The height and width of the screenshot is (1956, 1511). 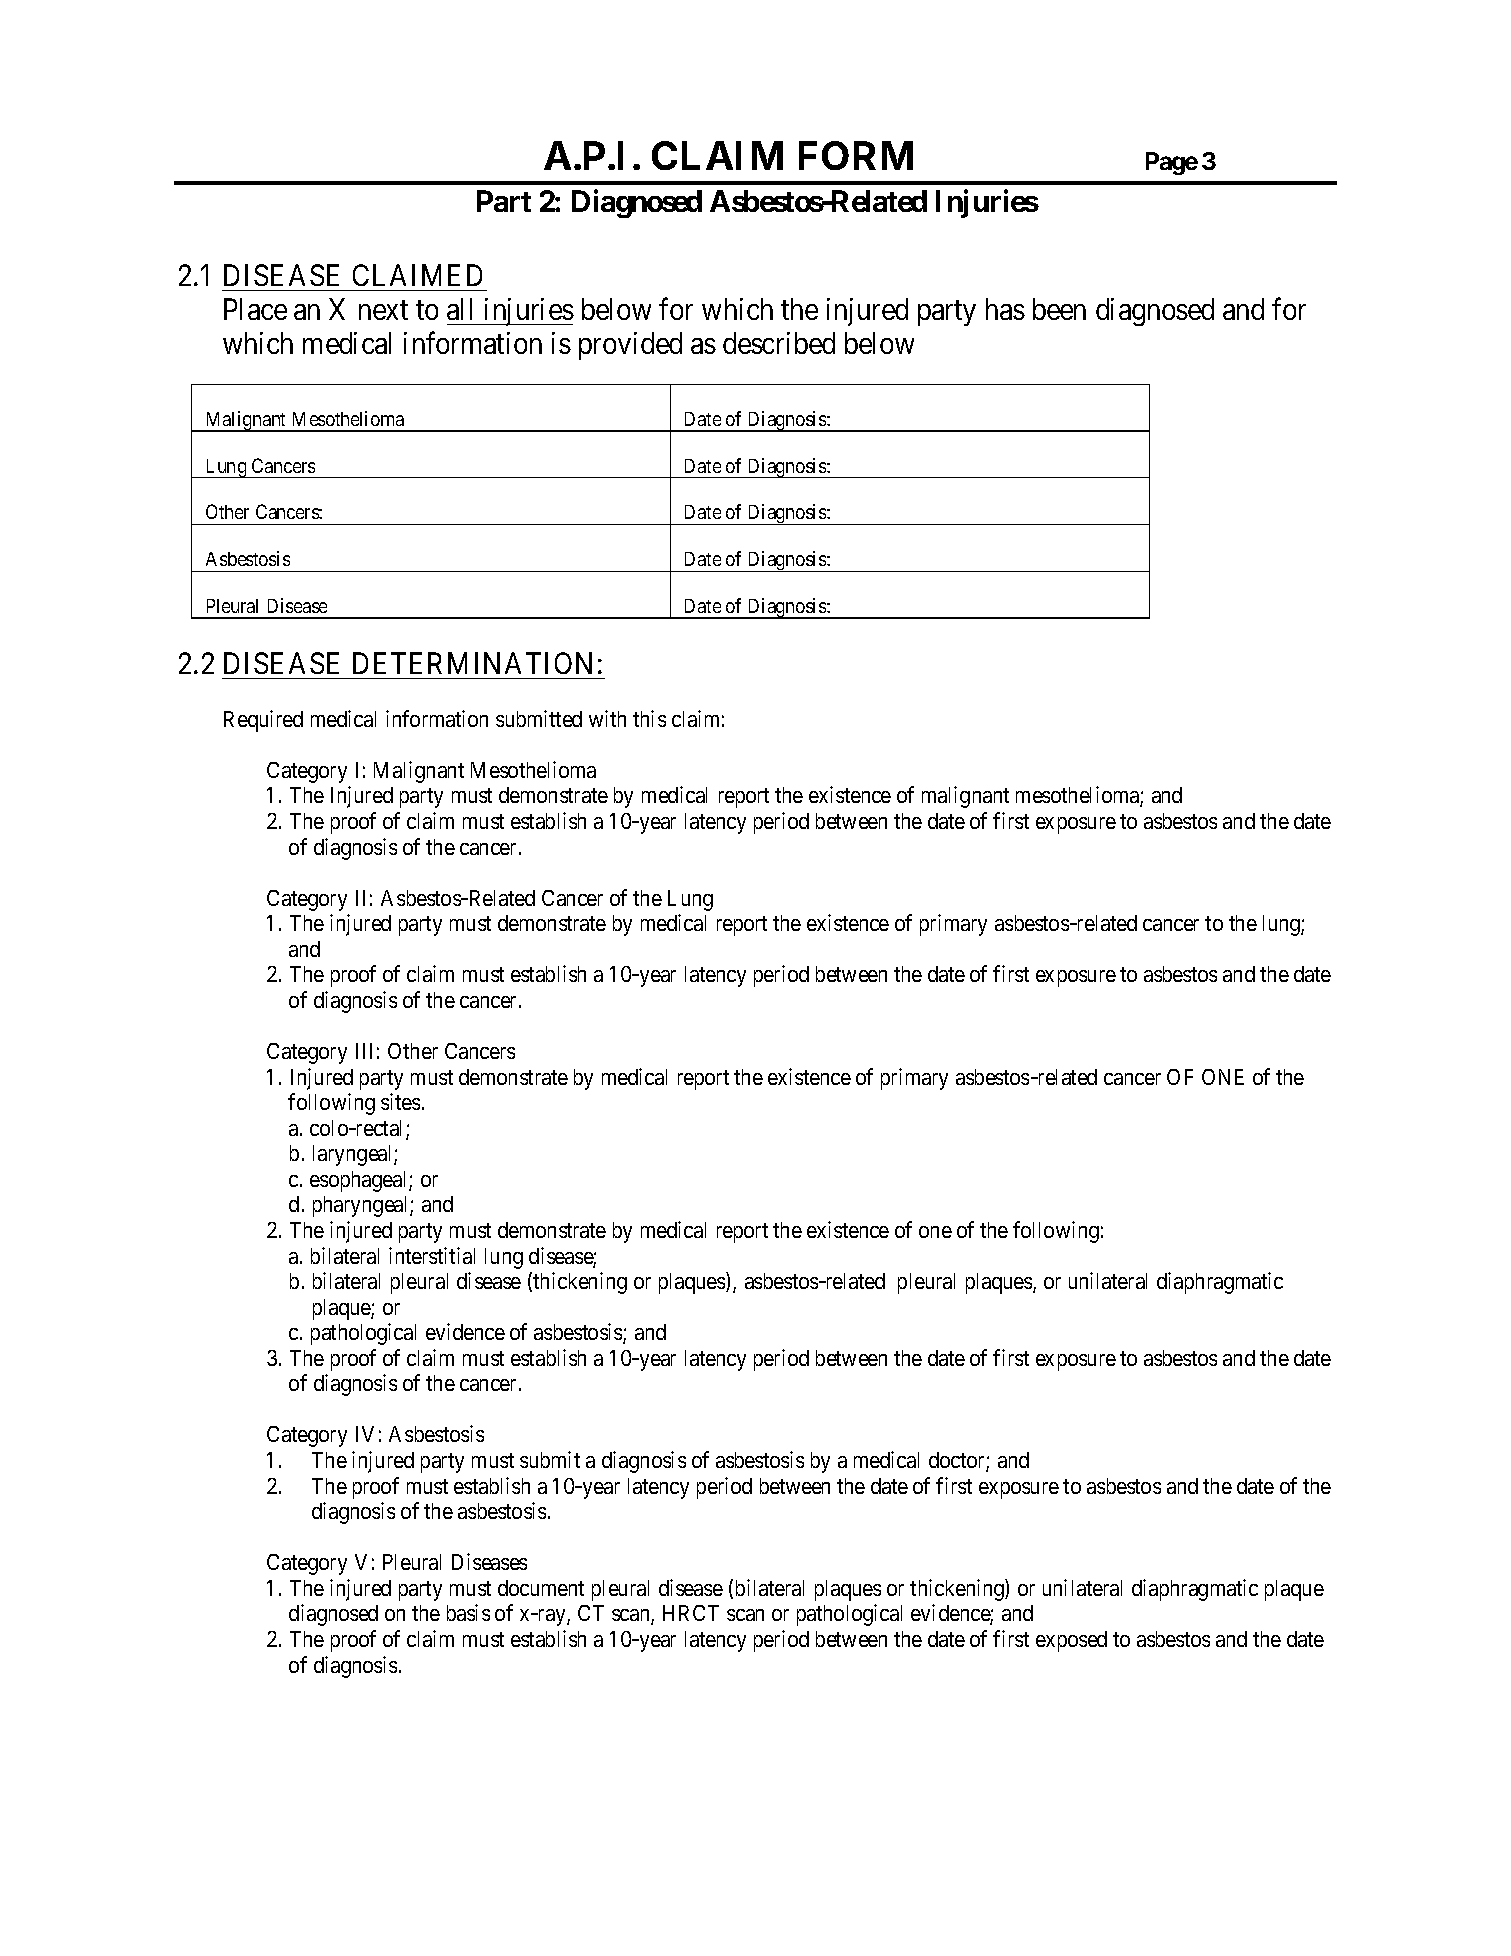 What do you see at coordinates (468, 1612) in the screenshot?
I see `basis` at bounding box center [468, 1612].
